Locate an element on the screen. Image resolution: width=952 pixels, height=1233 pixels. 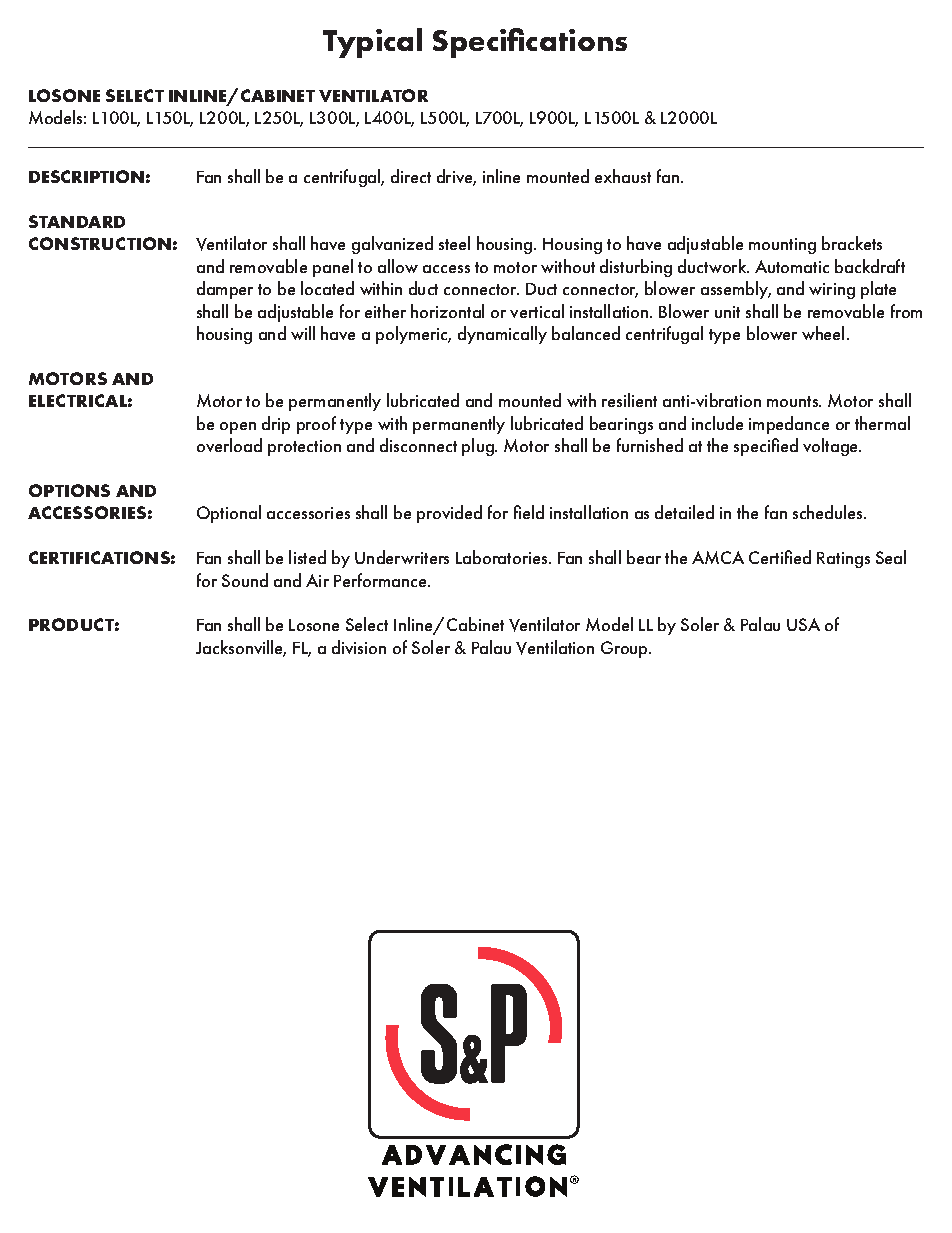
plug is located at coordinates (479, 447).
